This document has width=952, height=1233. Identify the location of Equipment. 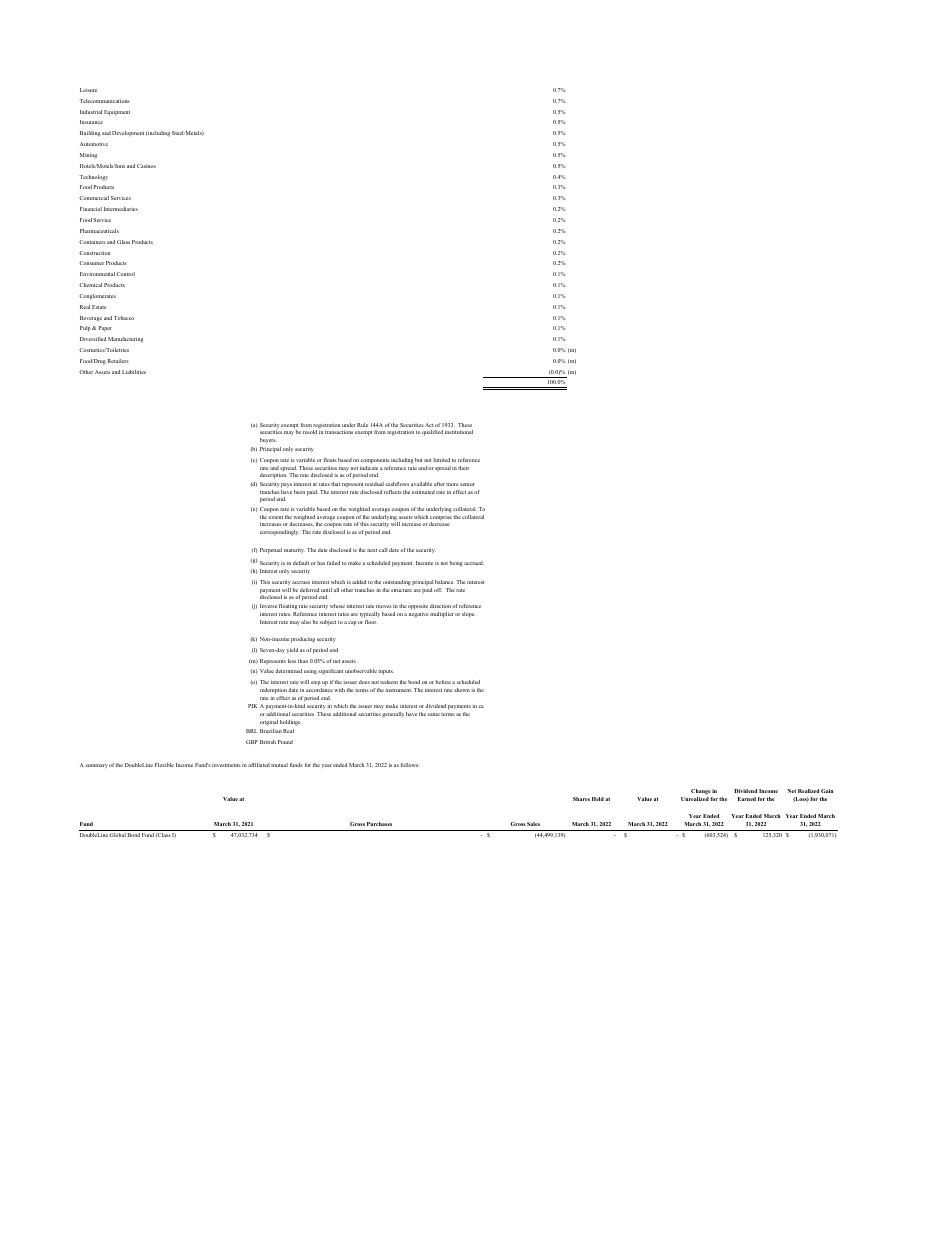
(117, 112).
